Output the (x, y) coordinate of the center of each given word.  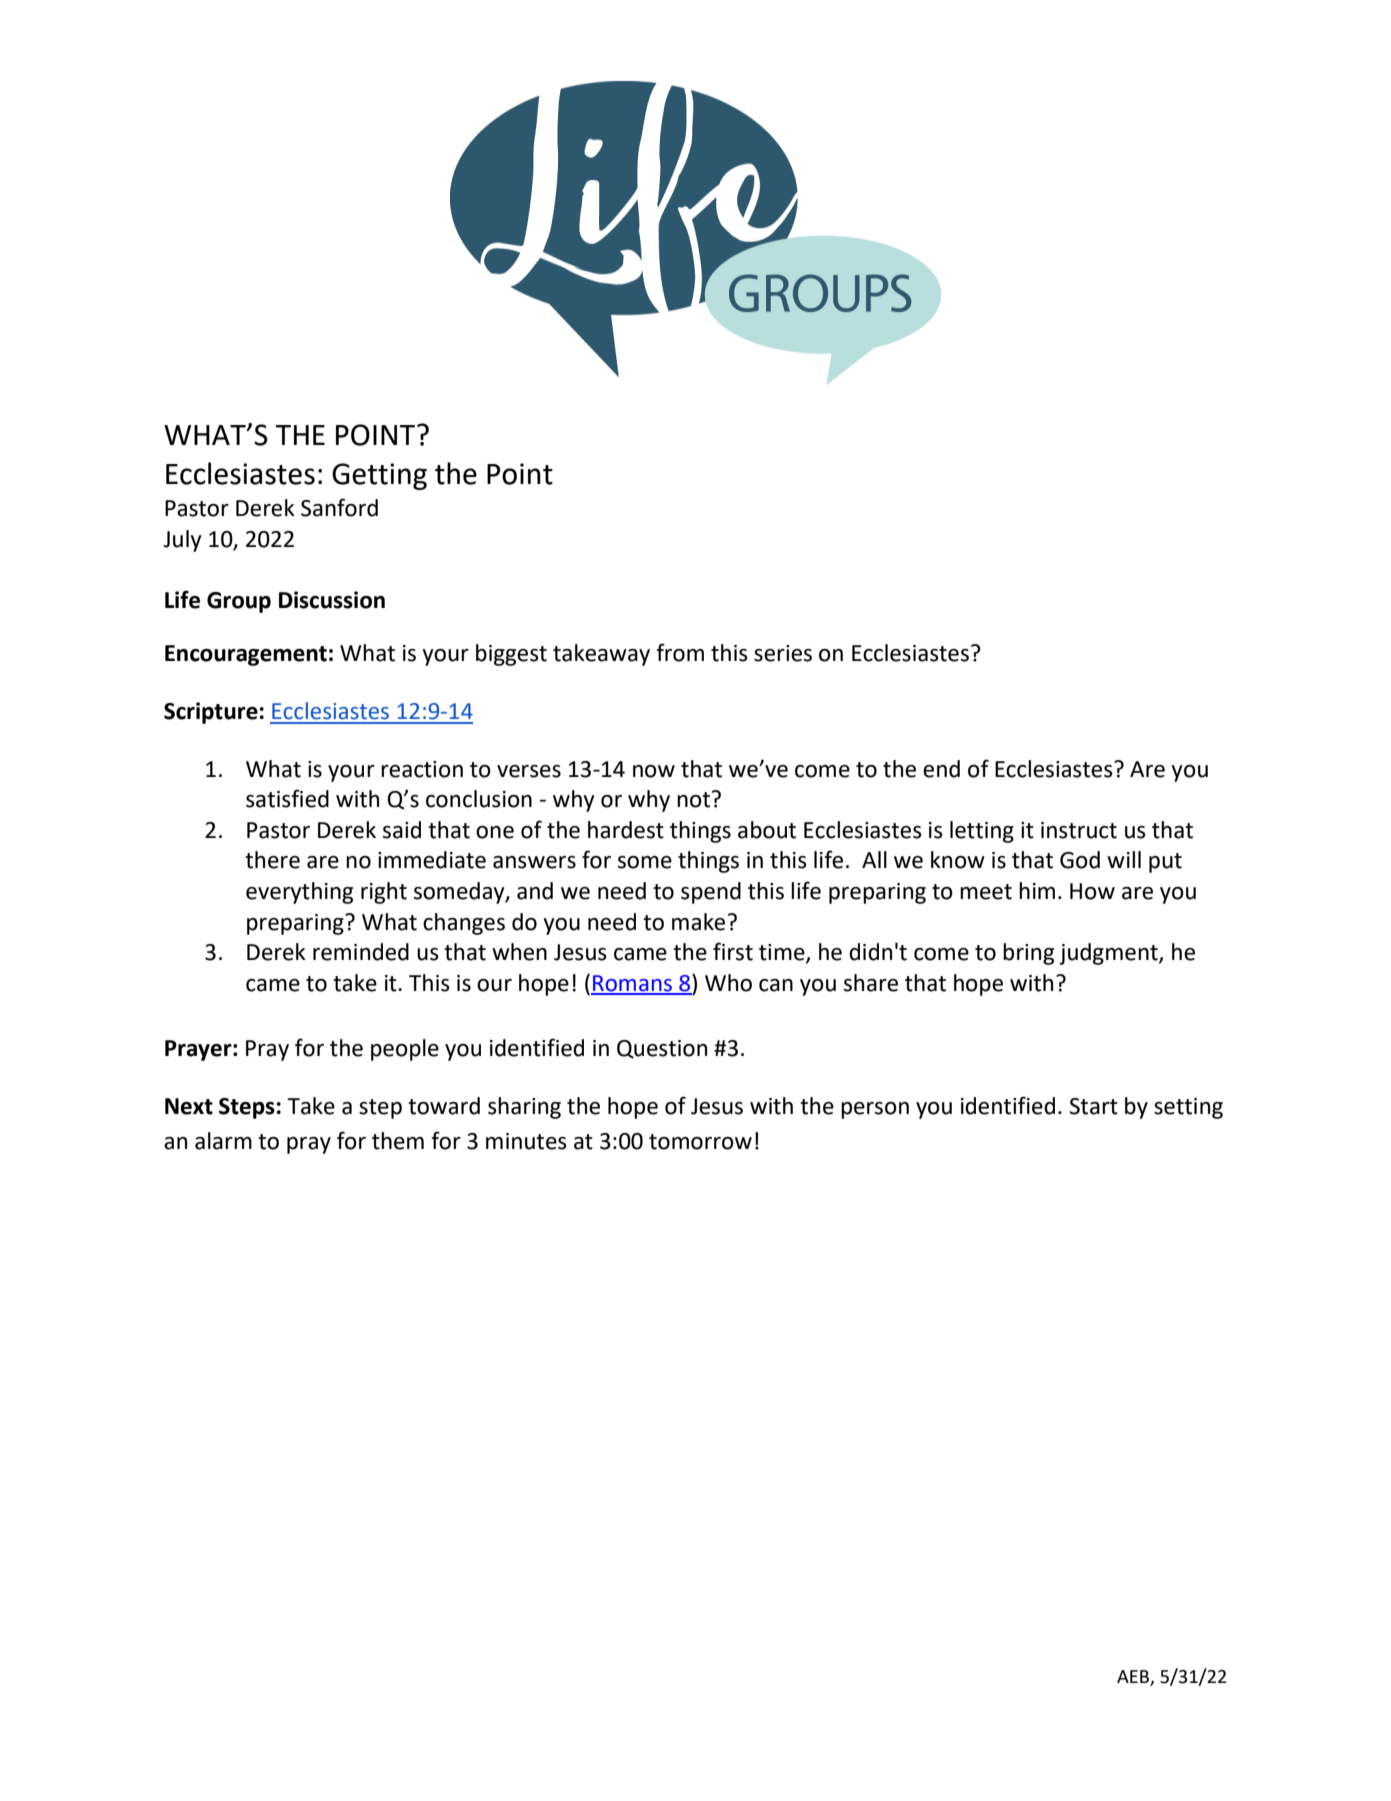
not (693, 800)
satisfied (287, 798)
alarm (223, 1141)
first (733, 951)
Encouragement (246, 655)
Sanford (339, 507)
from (680, 652)
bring (1028, 954)
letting (982, 832)
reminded (361, 952)
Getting (379, 476)
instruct (1079, 830)
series (783, 653)
